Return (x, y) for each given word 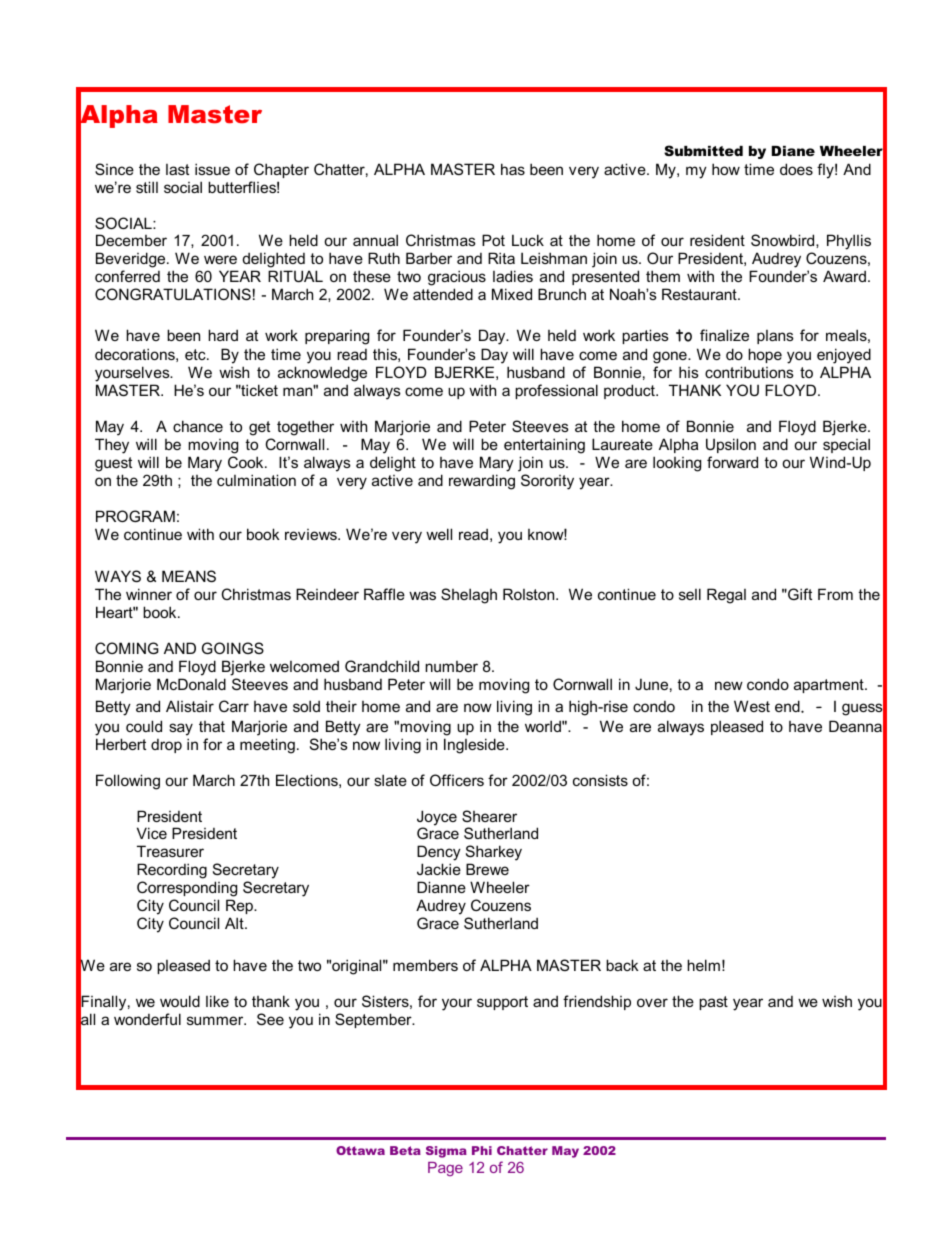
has (513, 169)
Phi (482, 1150)
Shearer (489, 816)
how (726, 169)
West (752, 706)
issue (212, 169)
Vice (152, 833)
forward (732, 462)
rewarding (482, 482)
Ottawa (360, 1150)
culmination (256, 480)
